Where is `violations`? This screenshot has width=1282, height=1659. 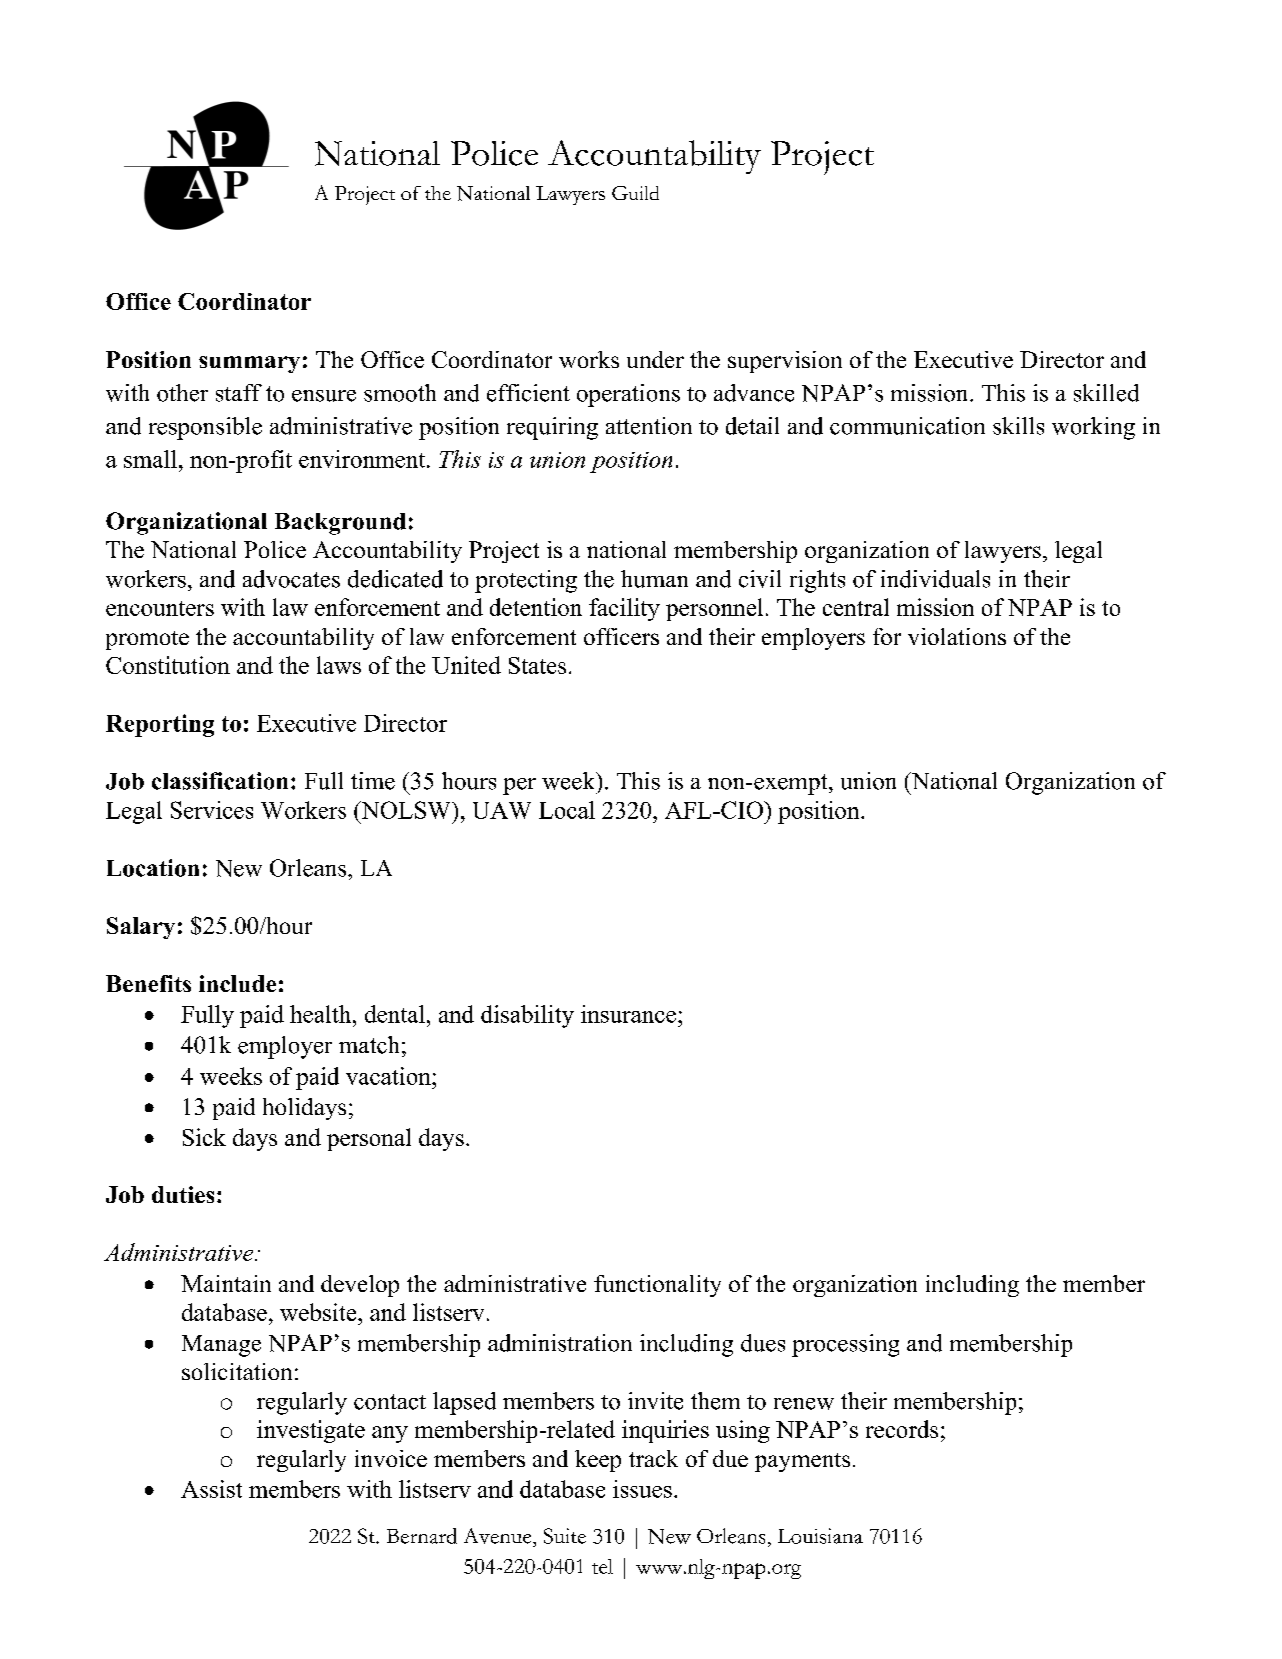 violations is located at coordinates (957, 636).
